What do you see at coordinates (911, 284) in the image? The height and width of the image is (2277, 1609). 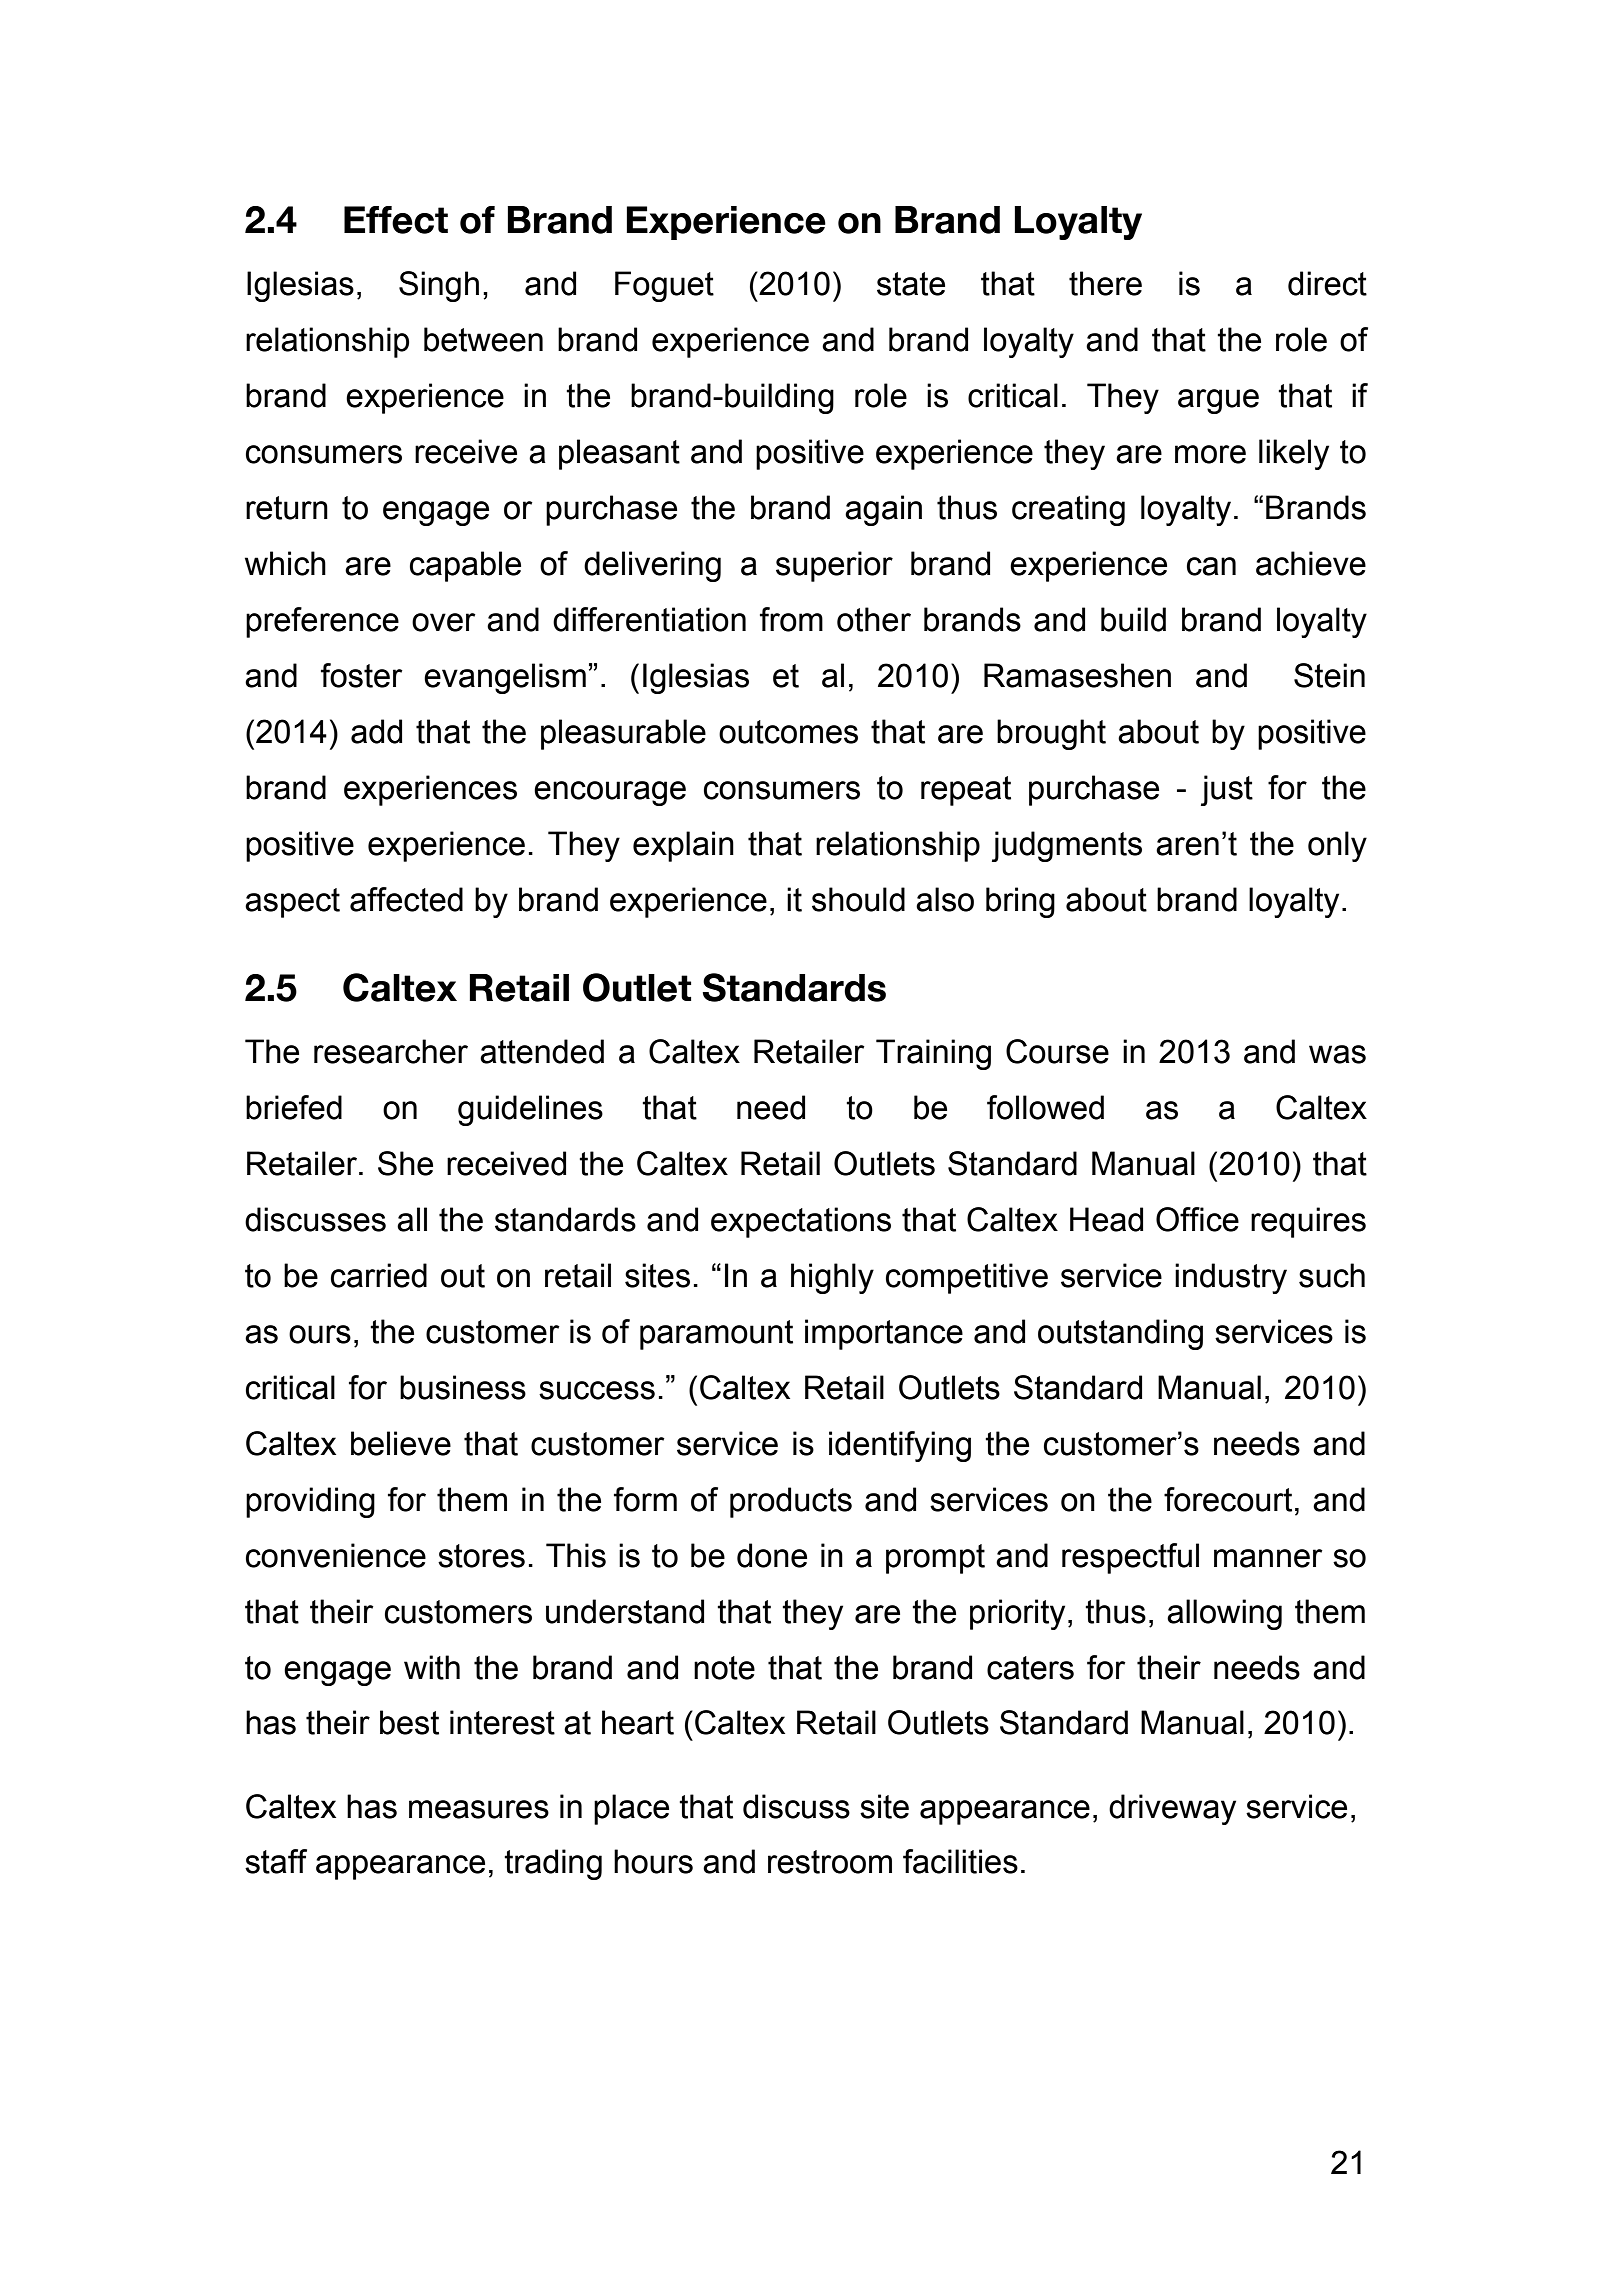 I see `state` at bounding box center [911, 284].
